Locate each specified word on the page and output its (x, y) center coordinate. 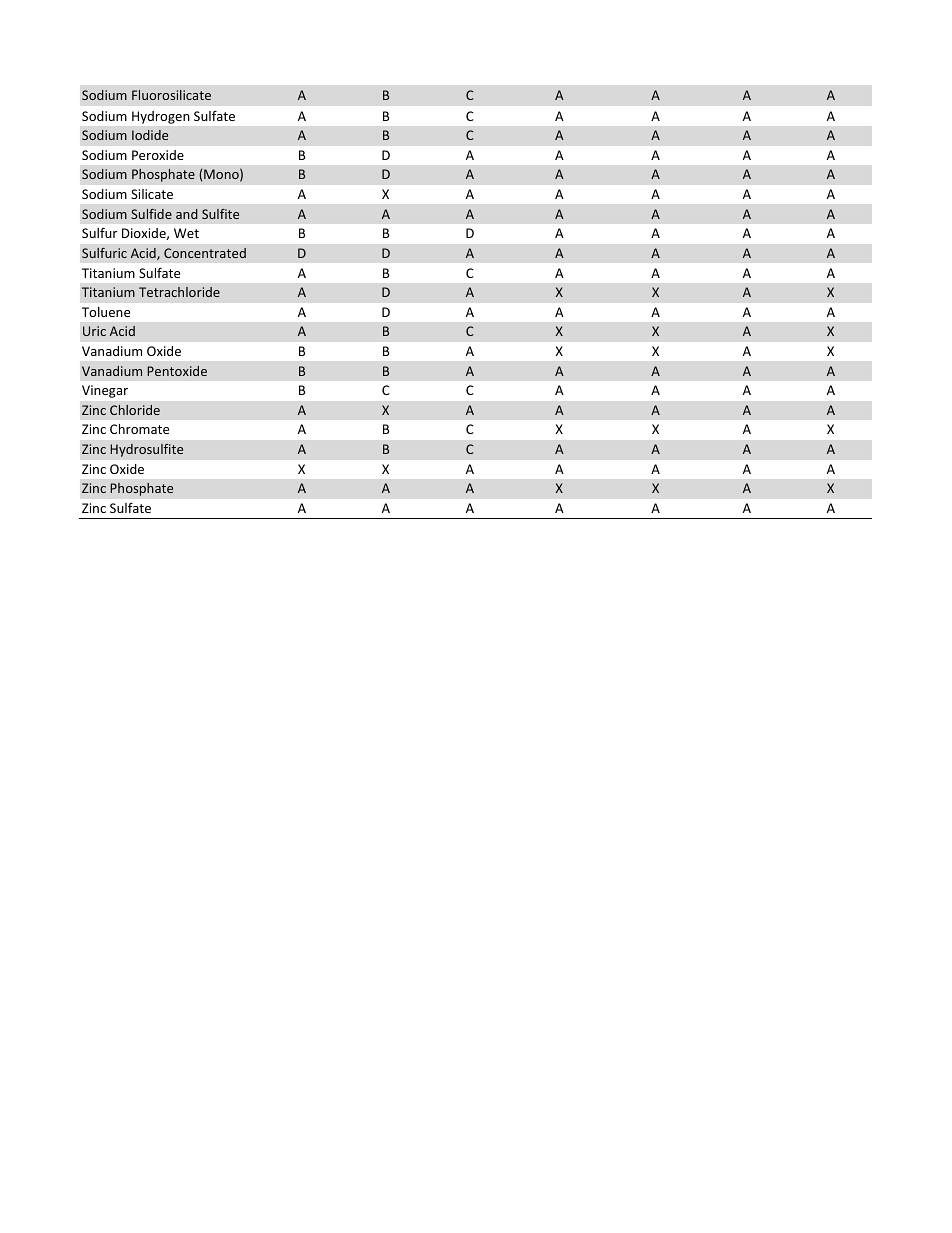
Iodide (150, 135)
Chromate (139, 429)
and (187, 214)
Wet (186, 233)
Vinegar (105, 391)
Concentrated (205, 253)
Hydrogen (161, 117)
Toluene (106, 312)
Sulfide (151, 214)
